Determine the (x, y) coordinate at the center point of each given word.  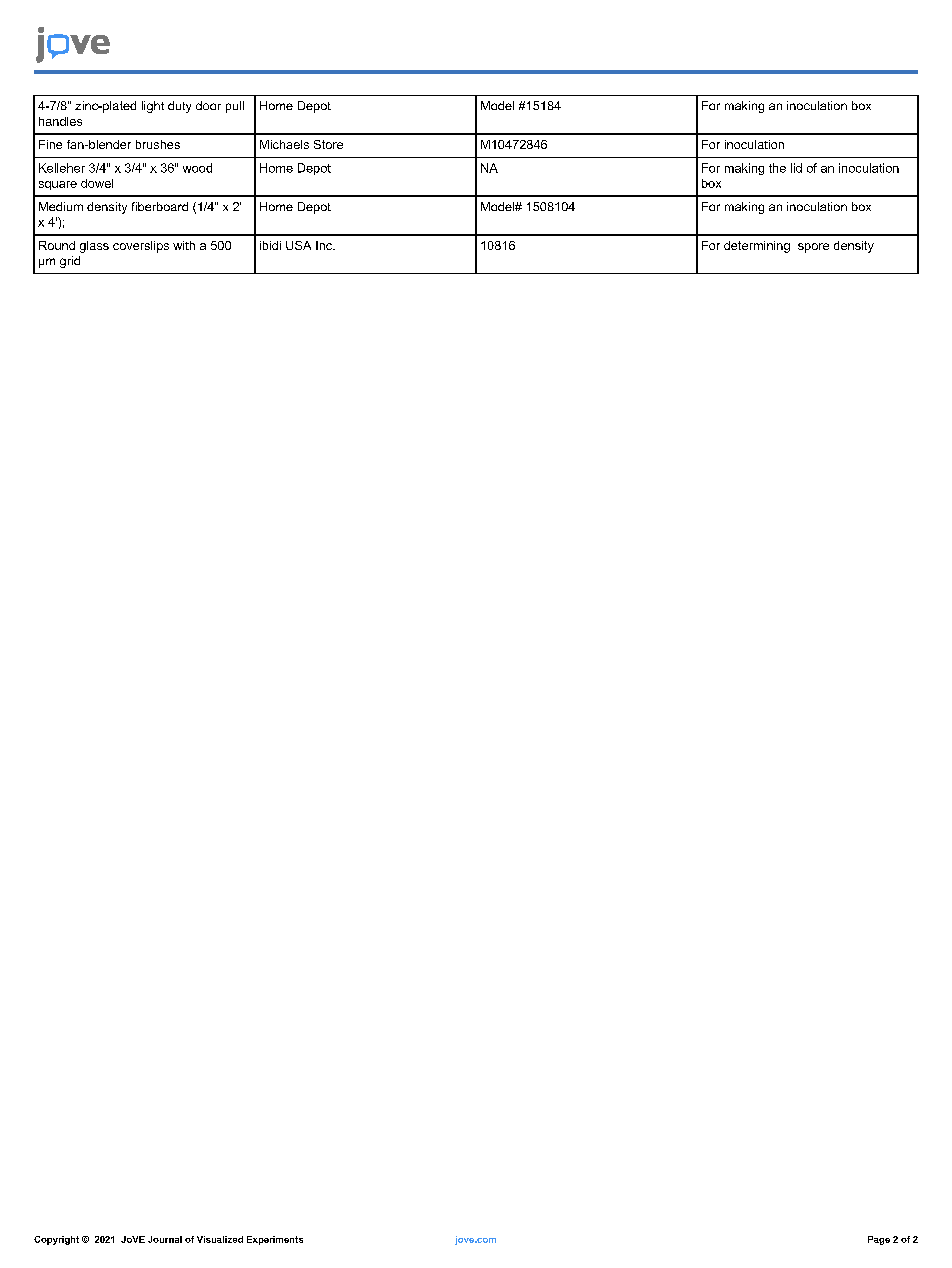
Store (328, 144)
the (777, 168)
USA (298, 245)
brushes (158, 144)
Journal (165, 1239)
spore (813, 248)
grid (70, 262)
